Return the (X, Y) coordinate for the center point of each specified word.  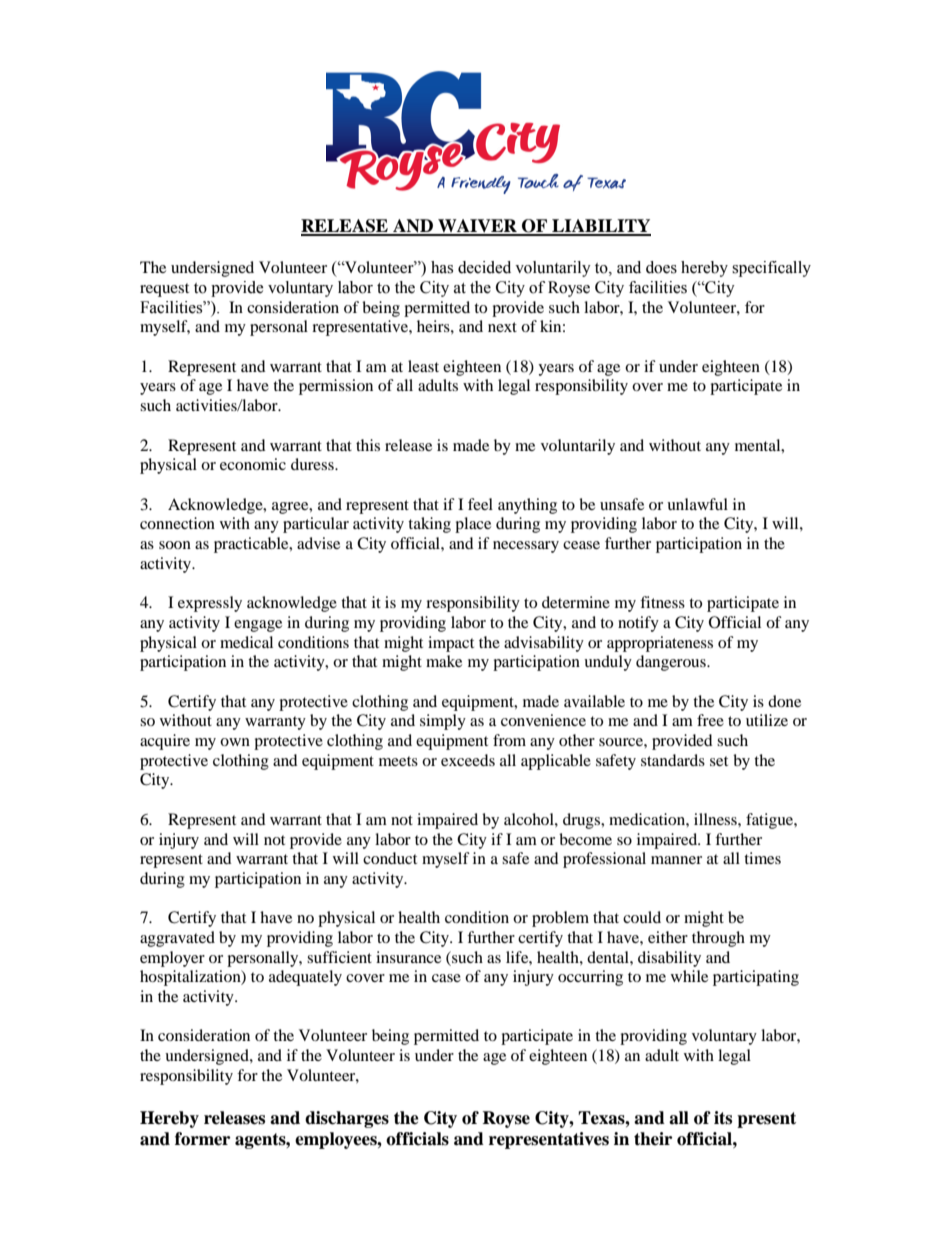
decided (484, 267)
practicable (252, 545)
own (235, 742)
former (202, 1139)
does (661, 267)
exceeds (468, 760)
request (164, 290)
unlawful (697, 504)
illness (716, 819)
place (473, 525)
